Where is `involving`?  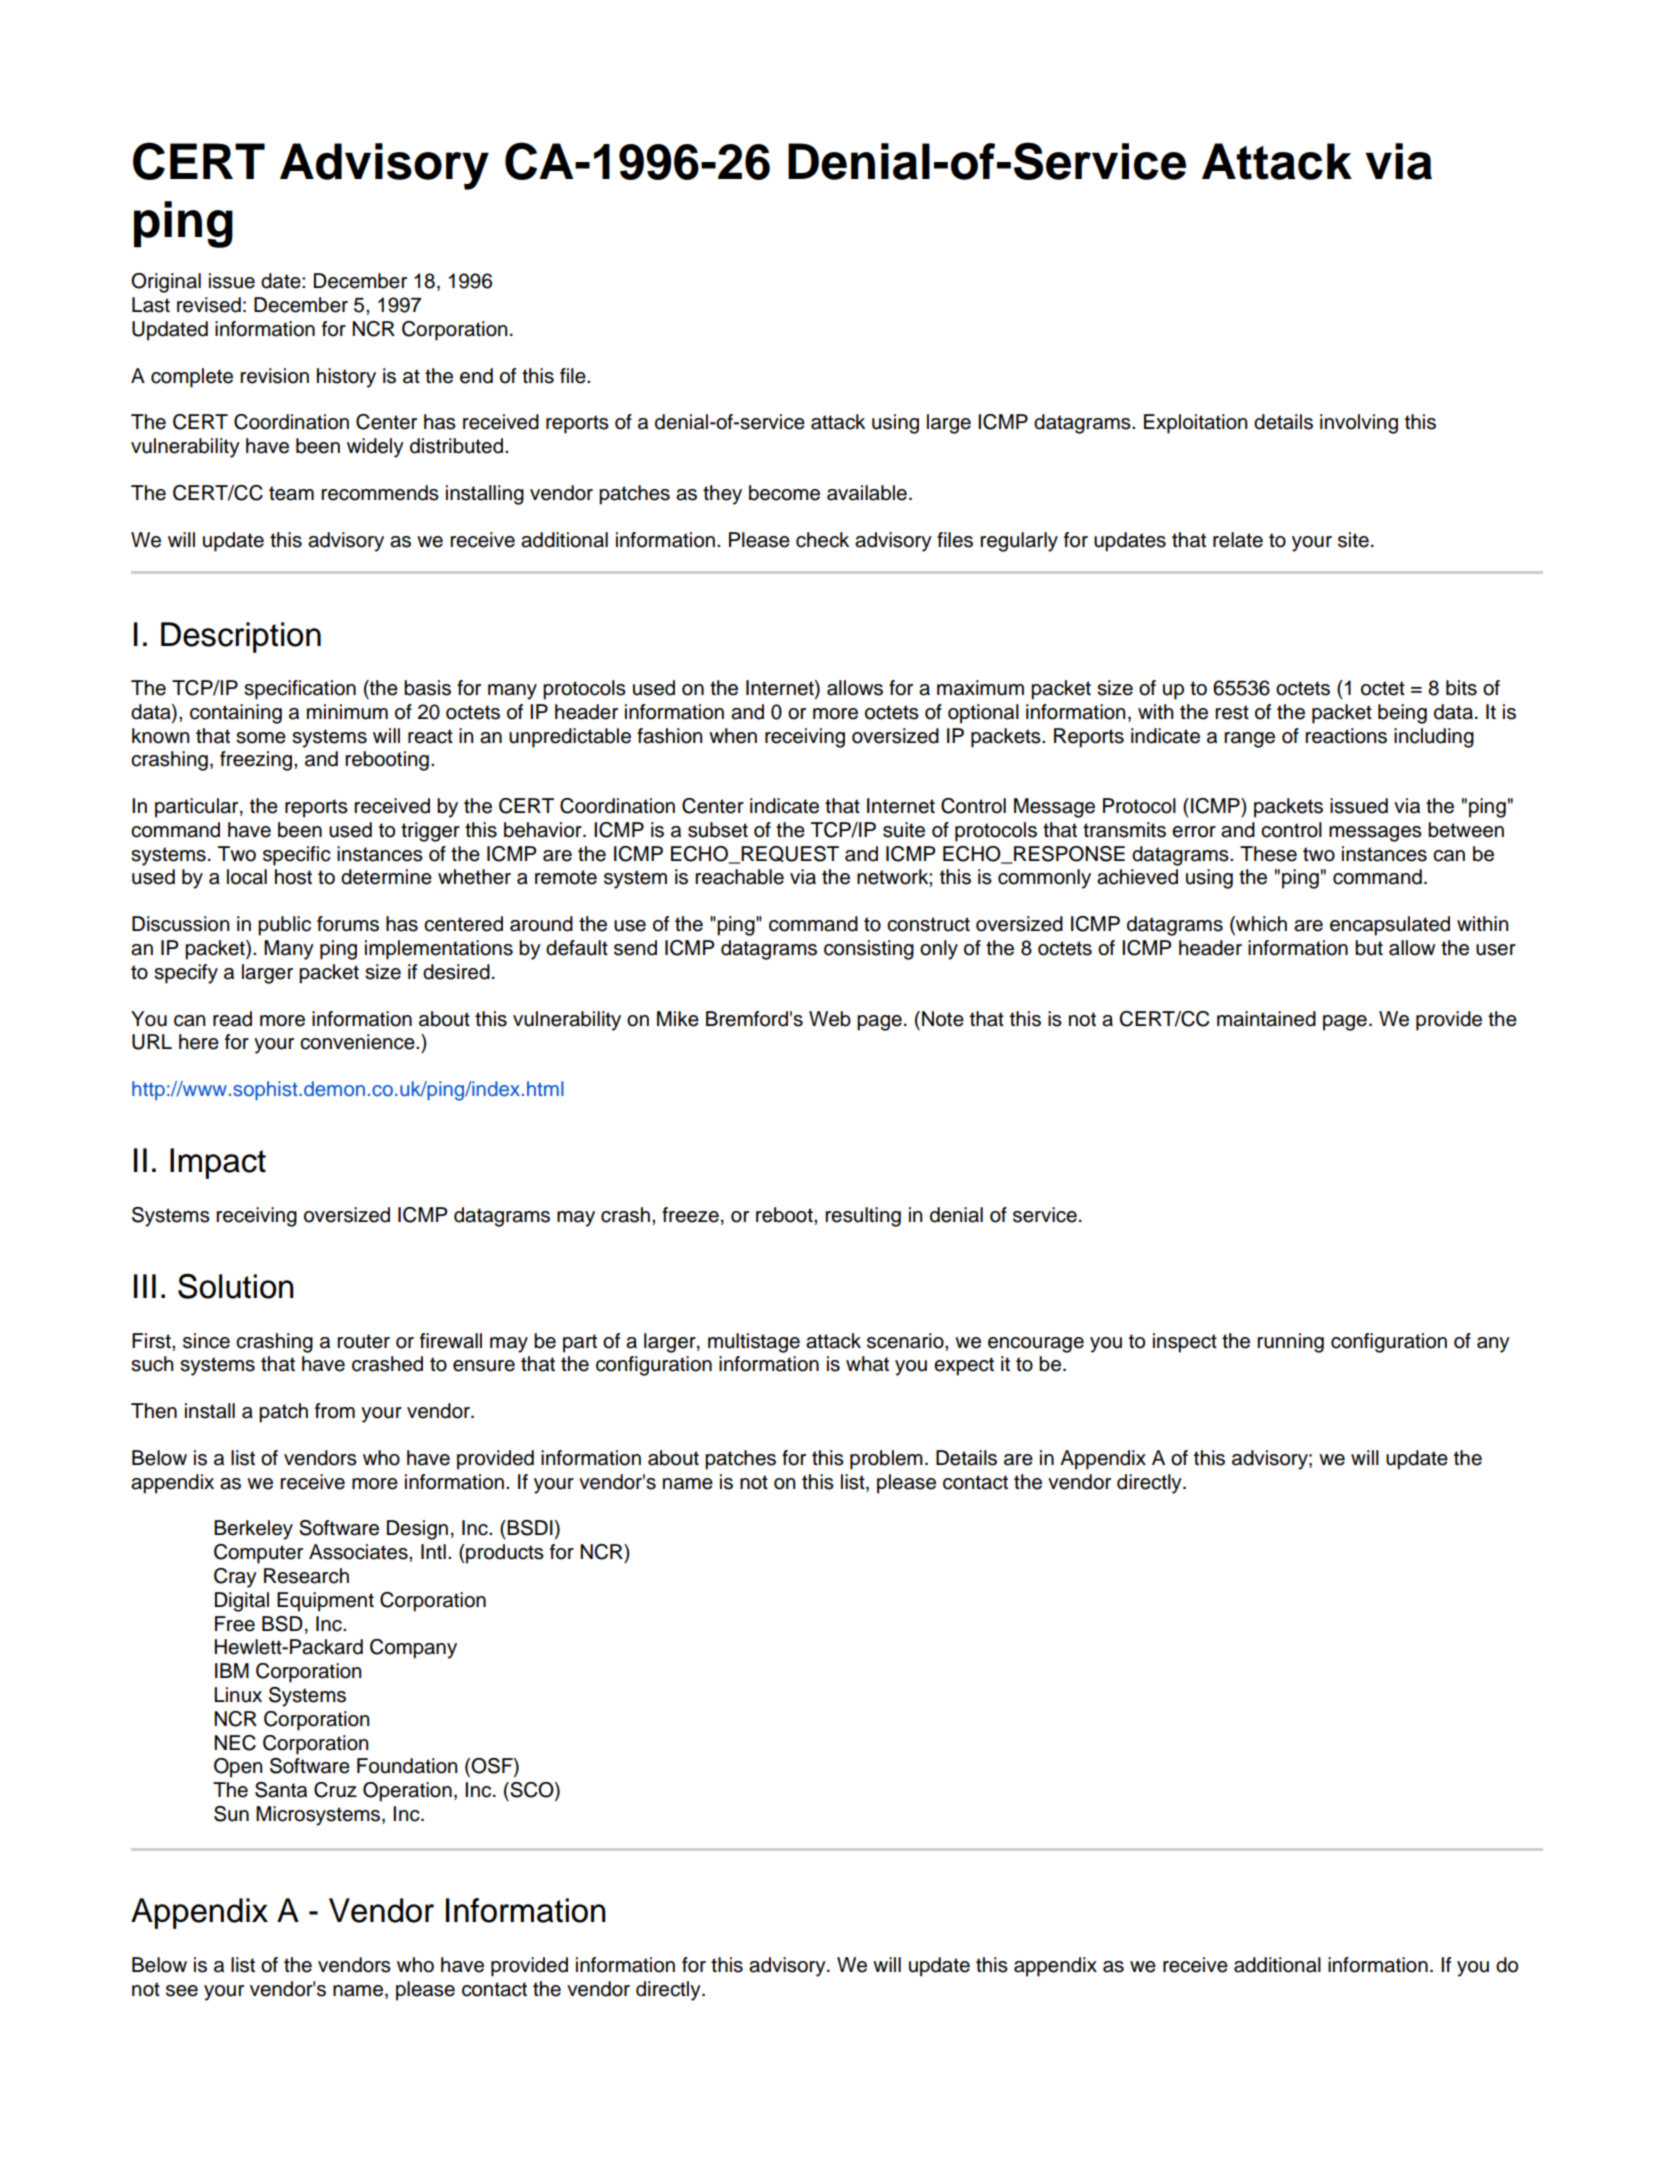 involving is located at coordinates (1359, 424).
